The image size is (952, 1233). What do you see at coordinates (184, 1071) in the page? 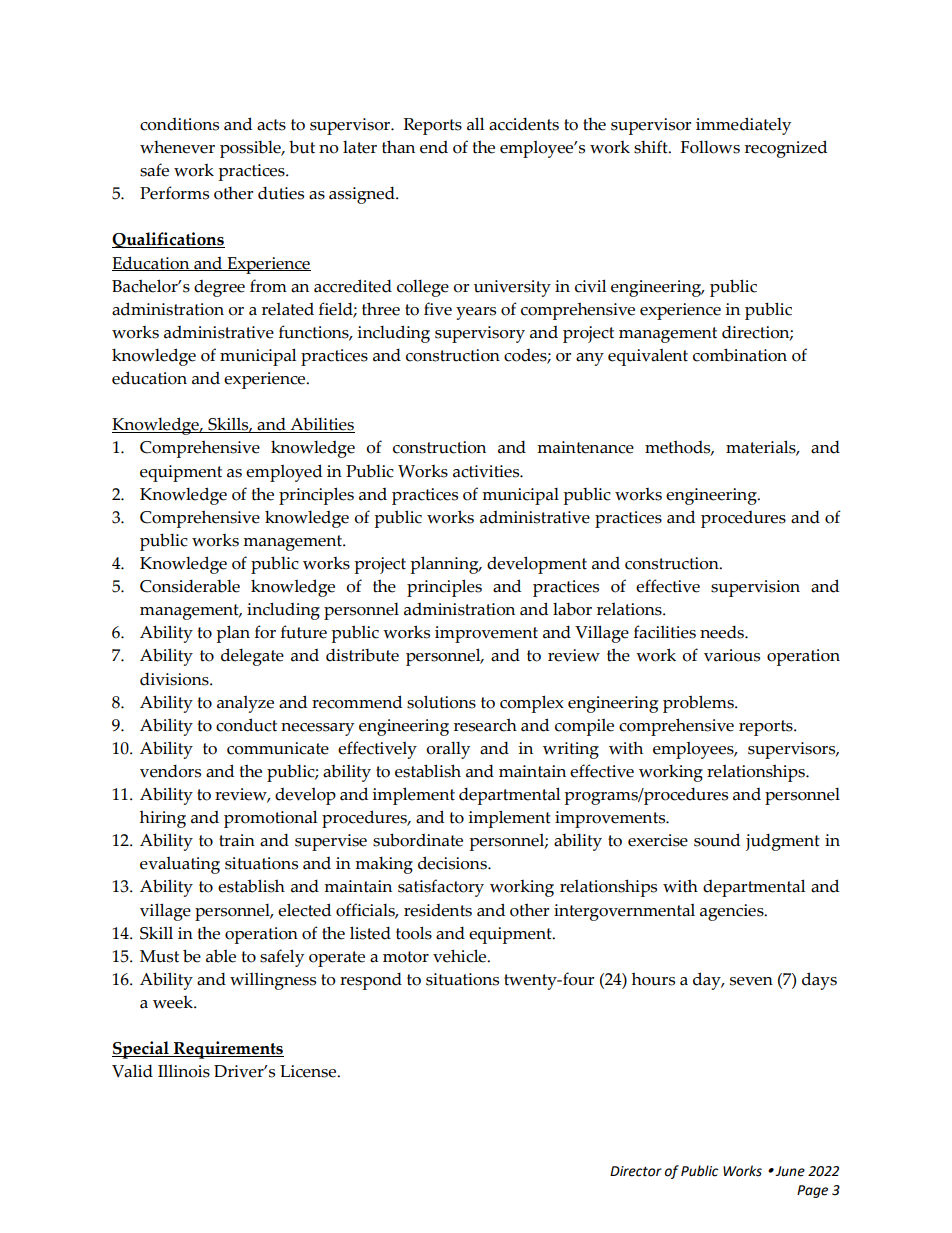
I see `Illinois` at bounding box center [184, 1071].
